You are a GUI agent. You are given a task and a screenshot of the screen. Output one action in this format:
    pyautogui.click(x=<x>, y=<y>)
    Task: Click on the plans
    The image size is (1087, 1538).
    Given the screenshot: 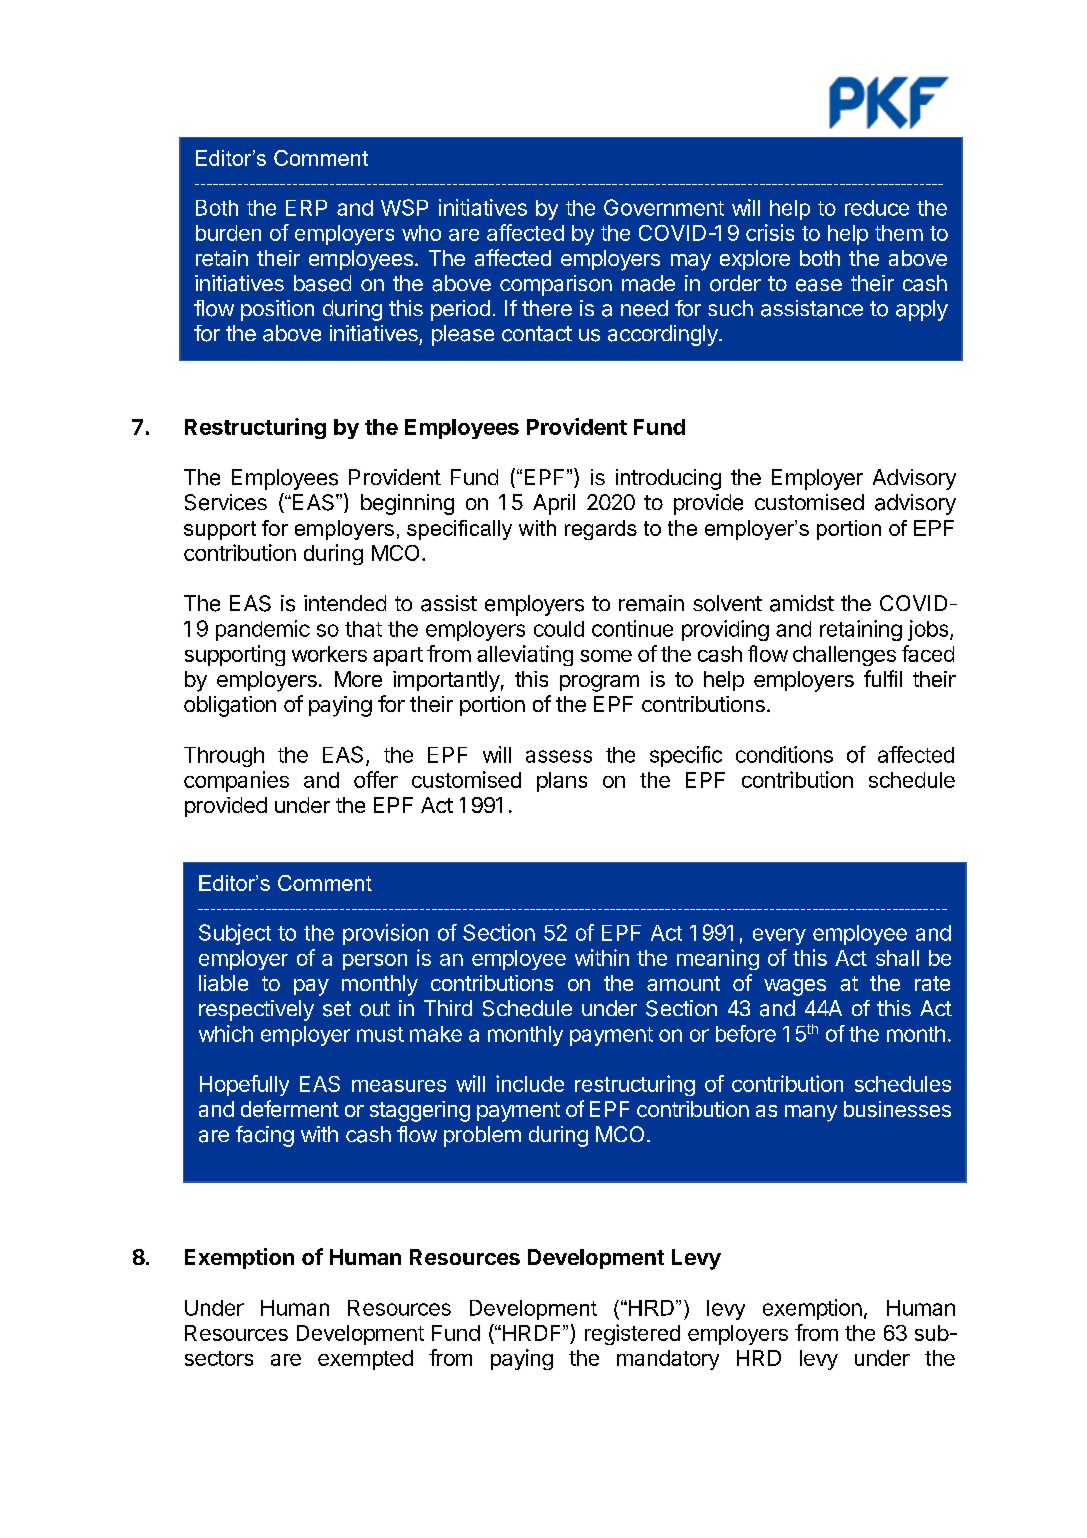 What is the action you would take?
    pyautogui.click(x=562, y=782)
